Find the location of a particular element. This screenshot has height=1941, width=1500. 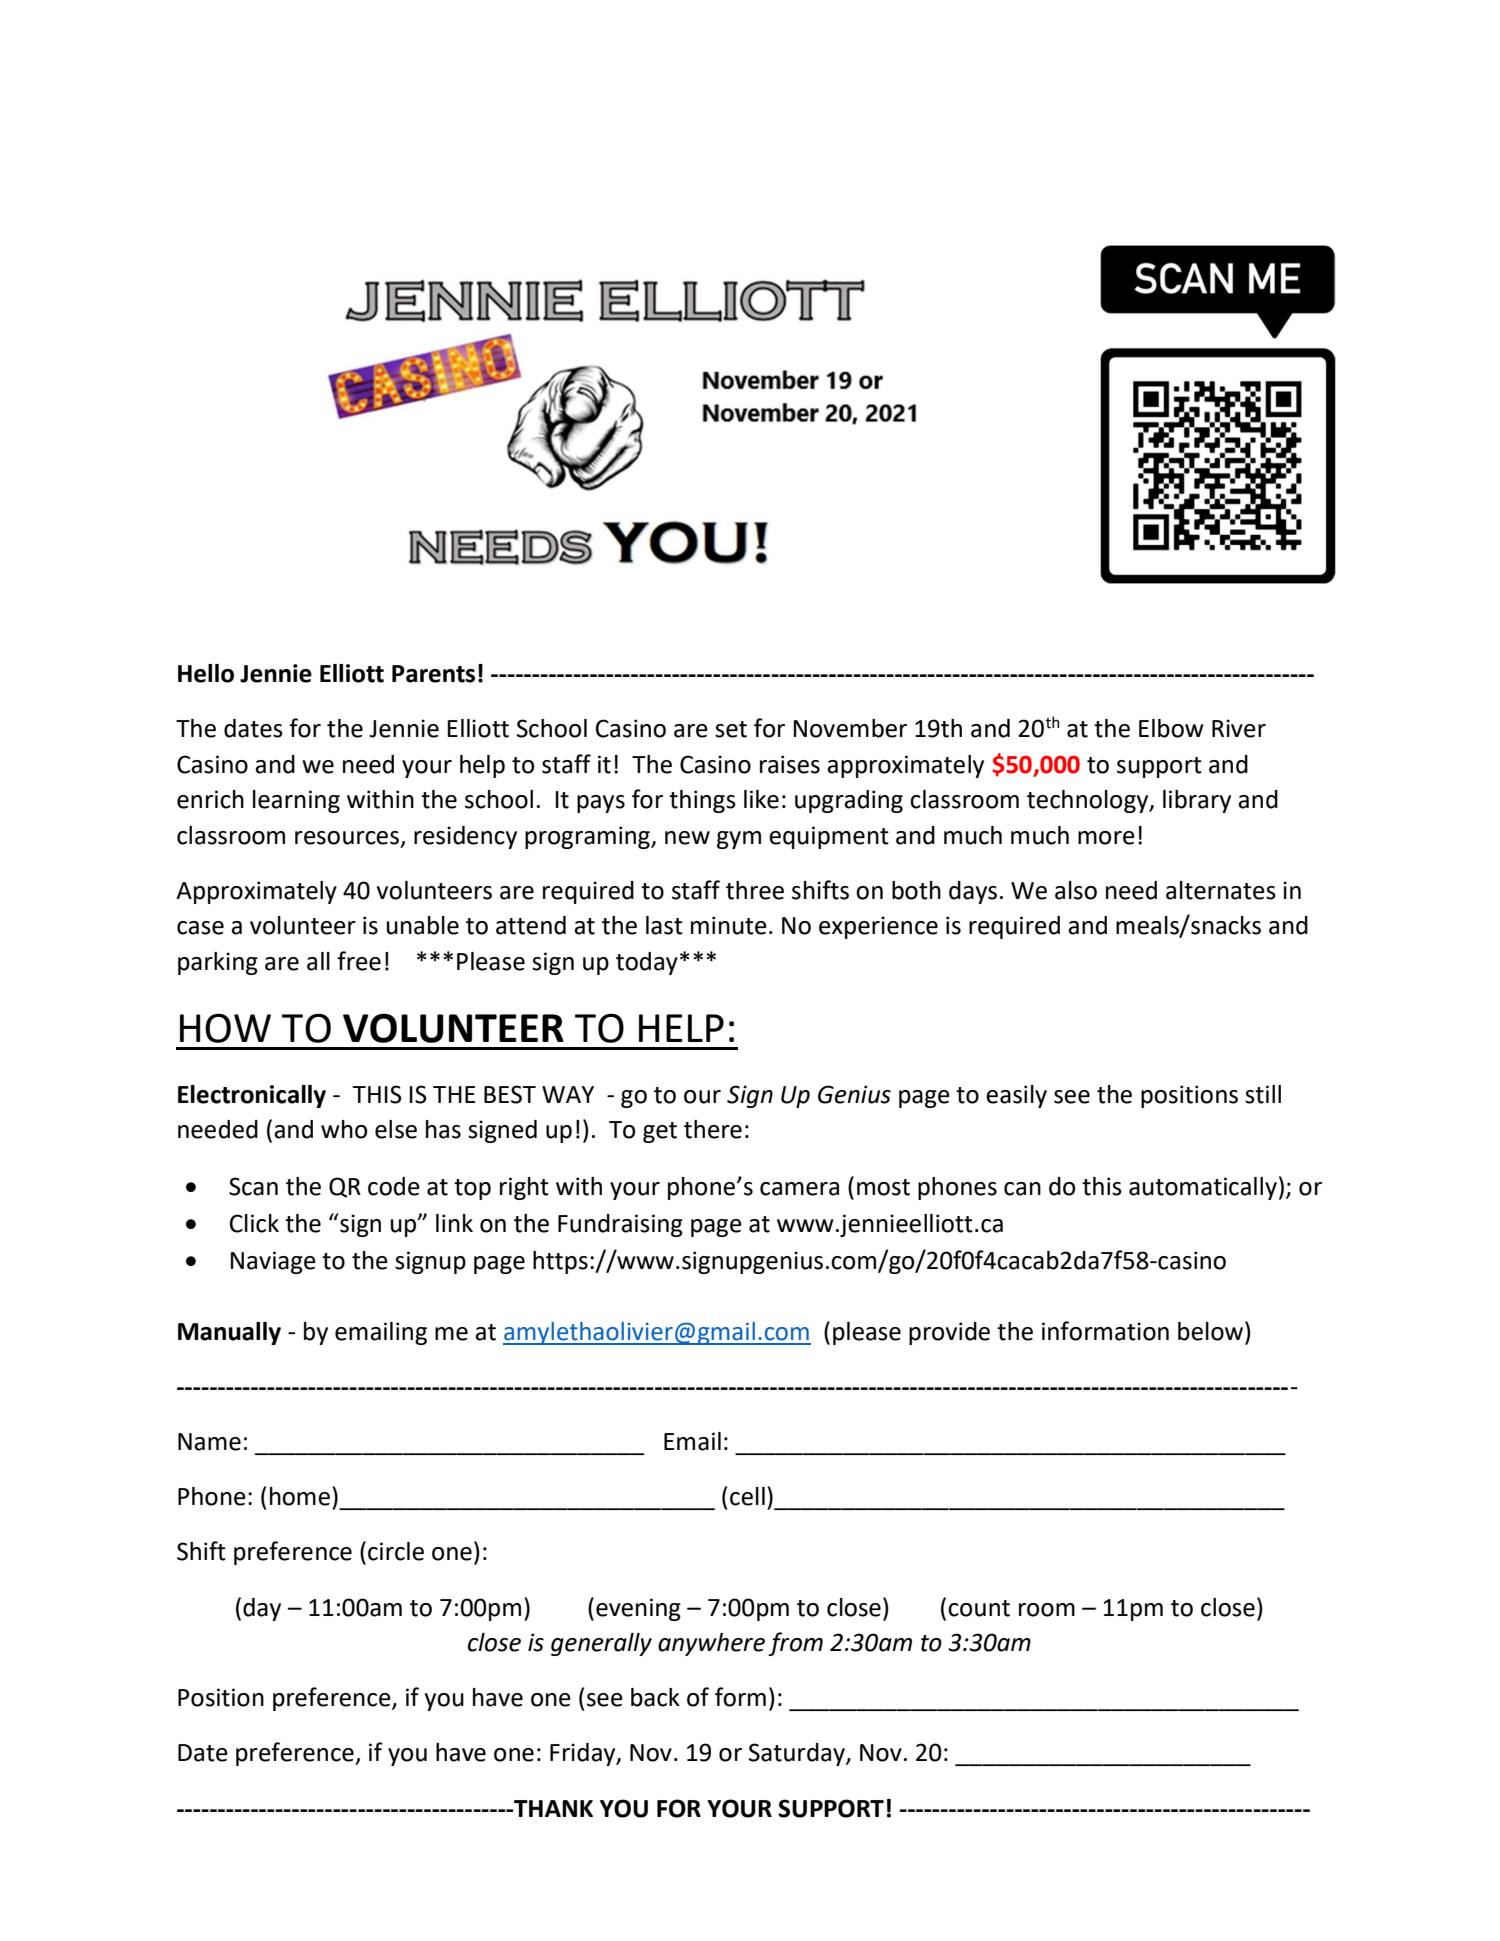

Parents is located at coordinates (433, 674).
